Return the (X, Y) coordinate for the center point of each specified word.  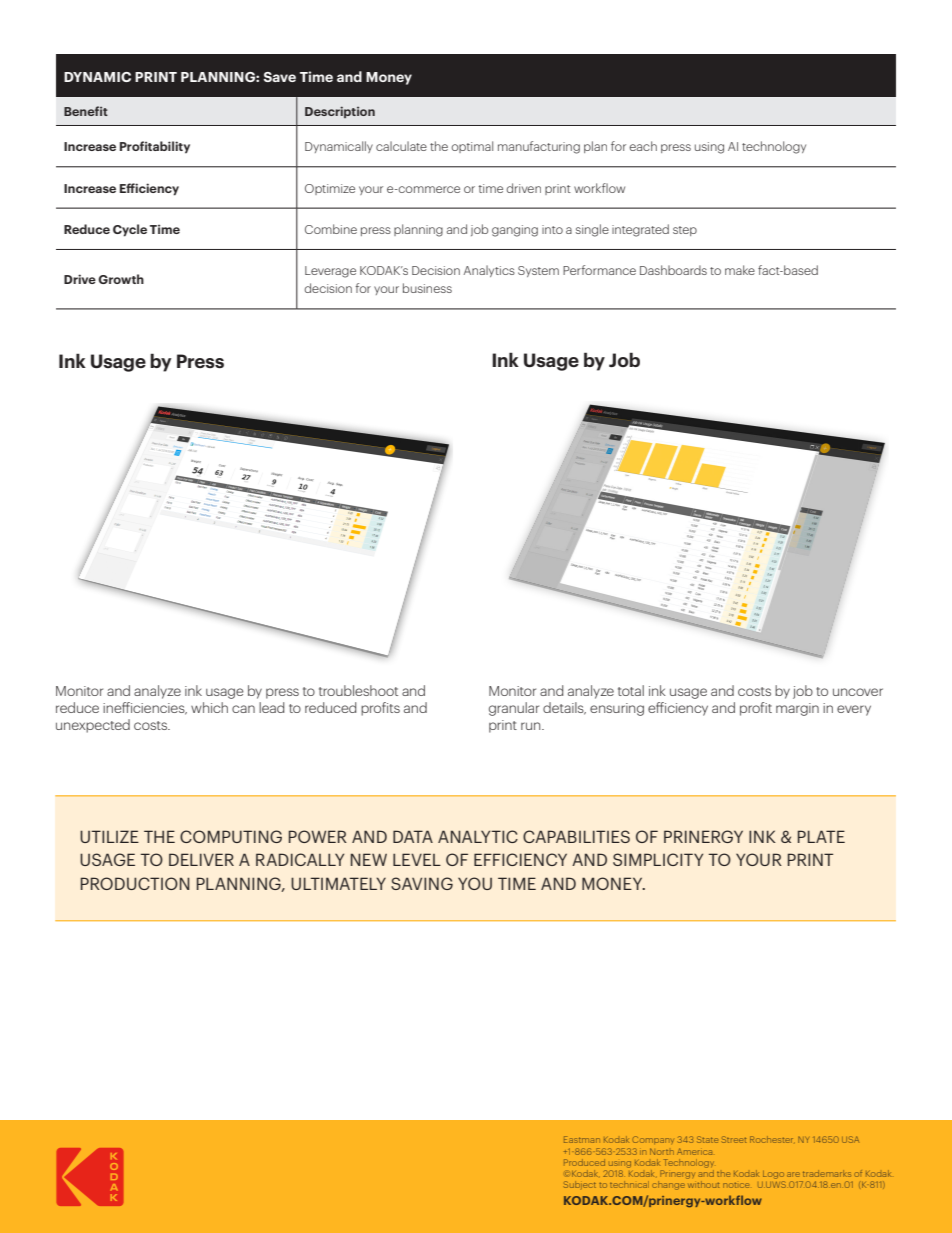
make (740, 270)
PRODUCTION (135, 883)
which (209, 707)
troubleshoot (358, 690)
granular (514, 709)
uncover (858, 692)
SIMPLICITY (658, 859)
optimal (472, 147)
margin (797, 709)
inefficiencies (145, 708)
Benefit (86, 111)
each (643, 146)
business (427, 288)
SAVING (422, 883)
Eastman (582, 1139)
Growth (121, 279)
